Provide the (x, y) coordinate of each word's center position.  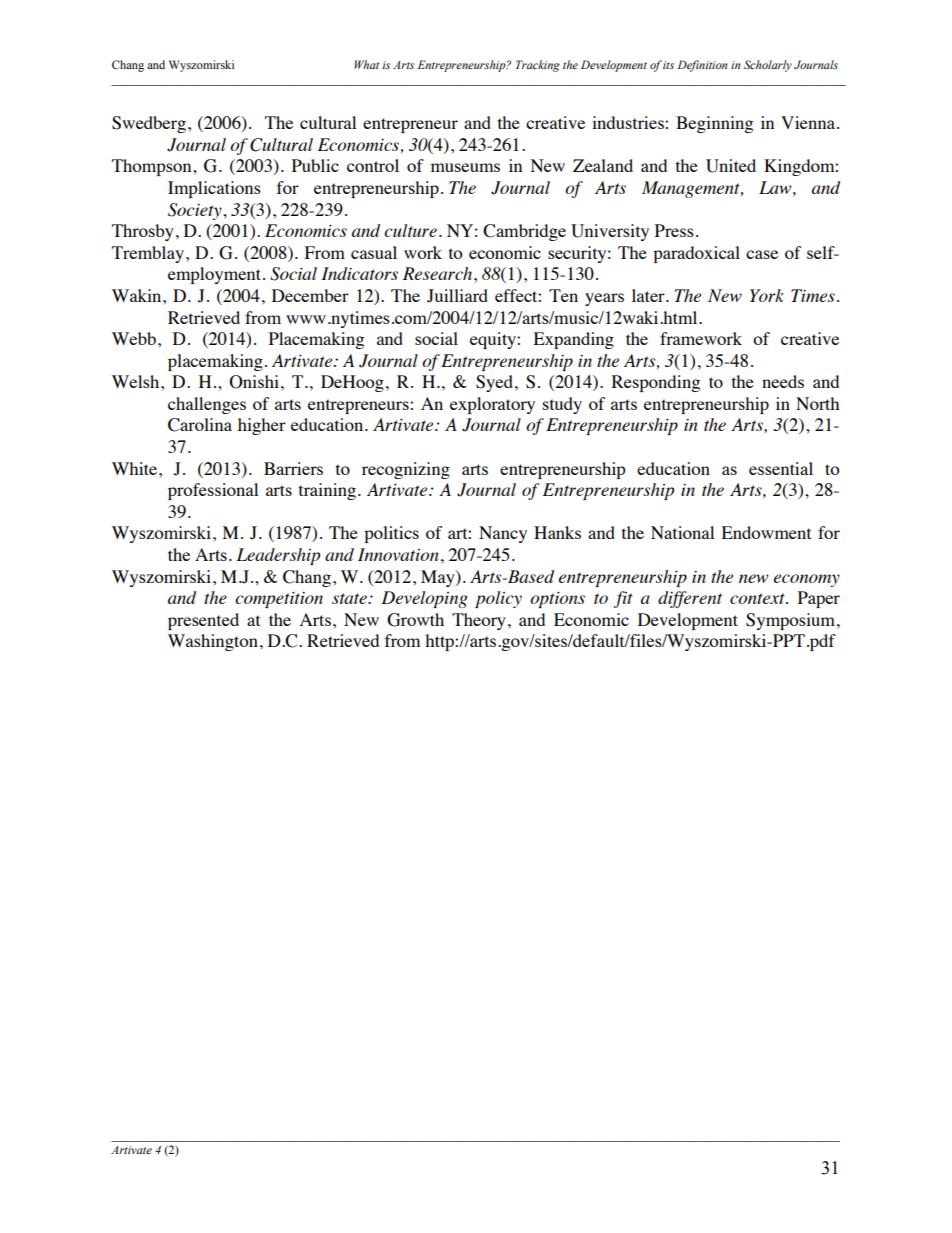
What (366, 64)
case (762, 254)
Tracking (538, 66)
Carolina (200, 425)
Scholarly (768, 66)
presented (203, 621)
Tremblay (148, 254)
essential (781, 468)
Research (439, 273)
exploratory (492, 405)
